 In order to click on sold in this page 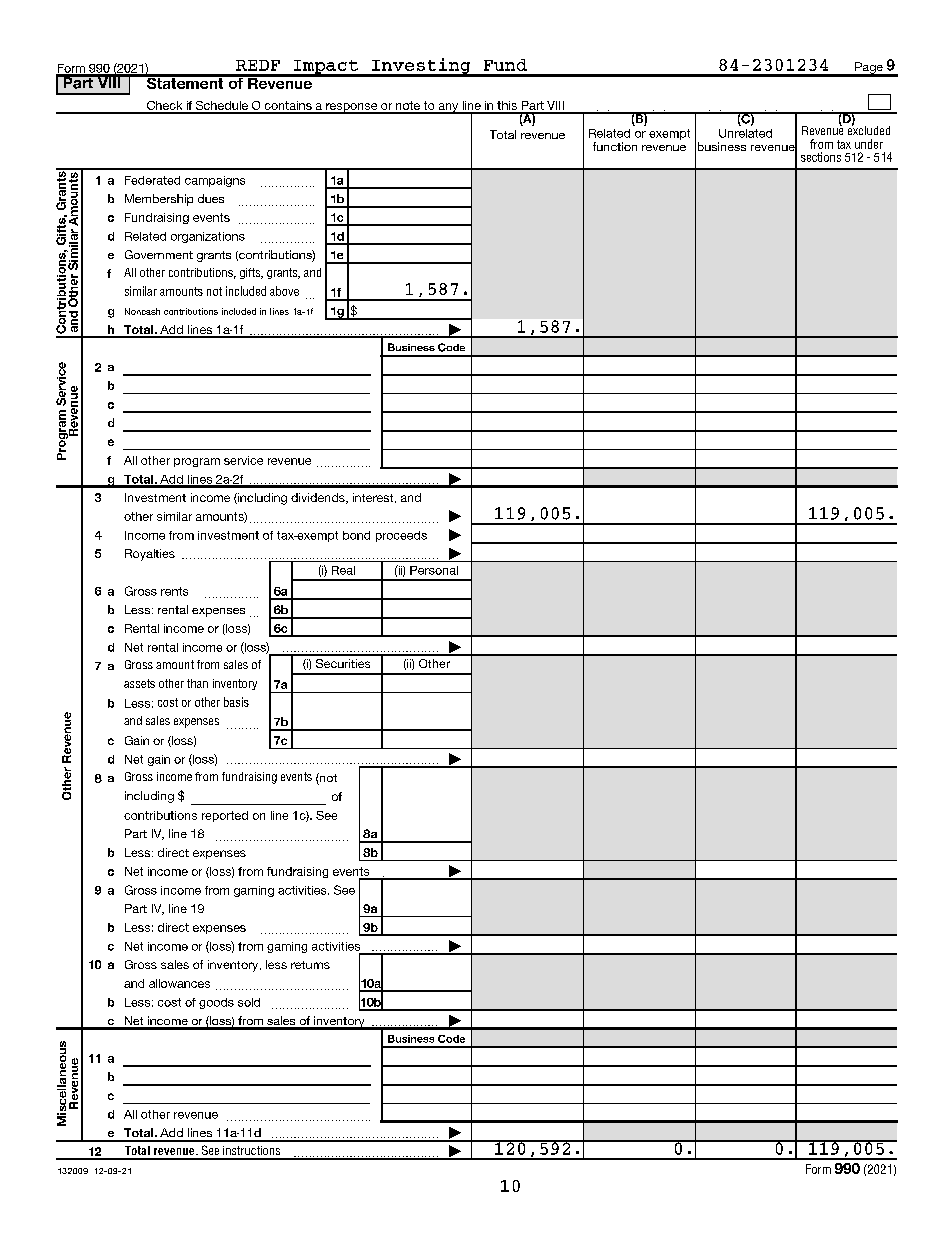, I will do `click(249, 1002)`.
